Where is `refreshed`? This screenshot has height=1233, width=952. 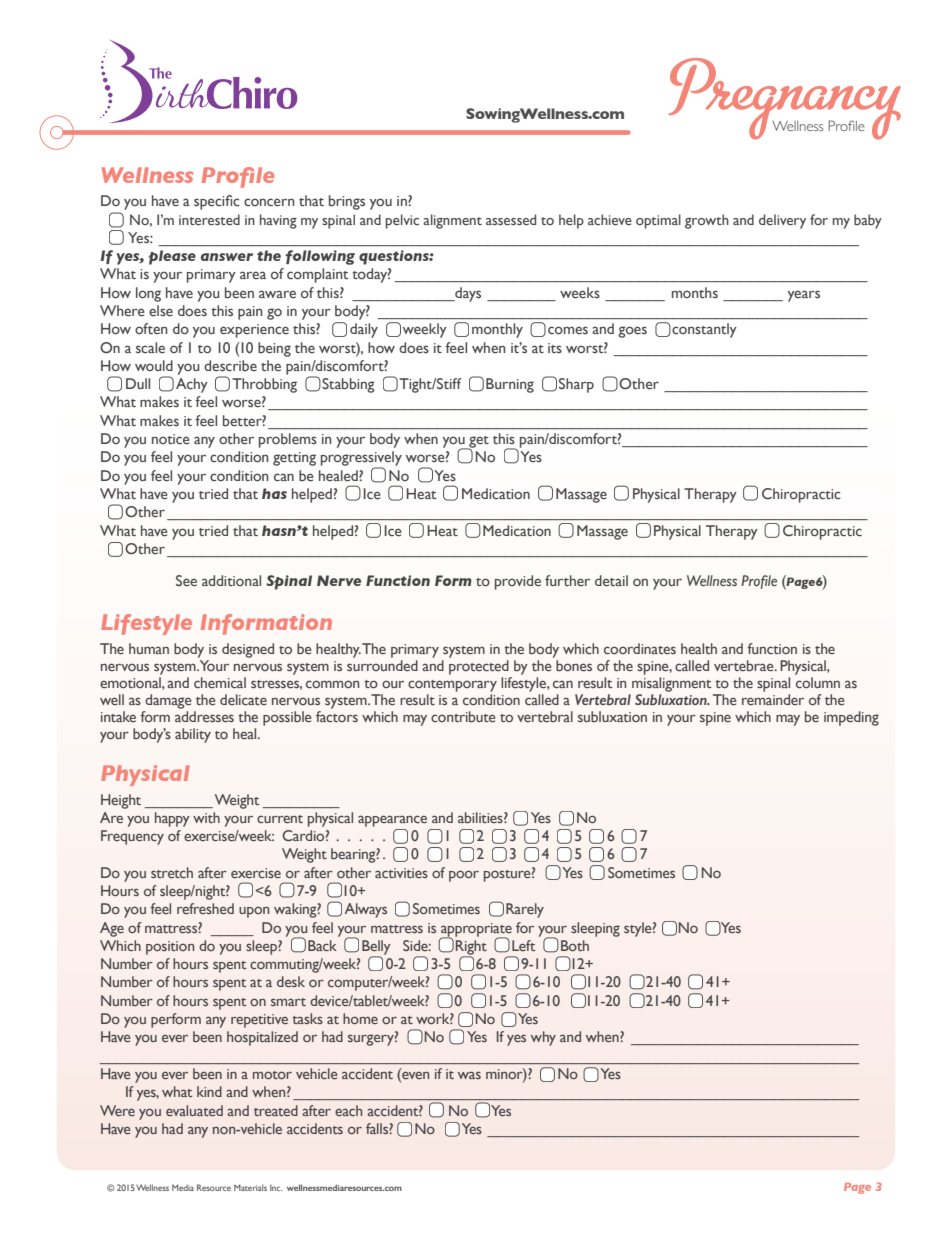 refreshed is located at coordinates (205, 908).
